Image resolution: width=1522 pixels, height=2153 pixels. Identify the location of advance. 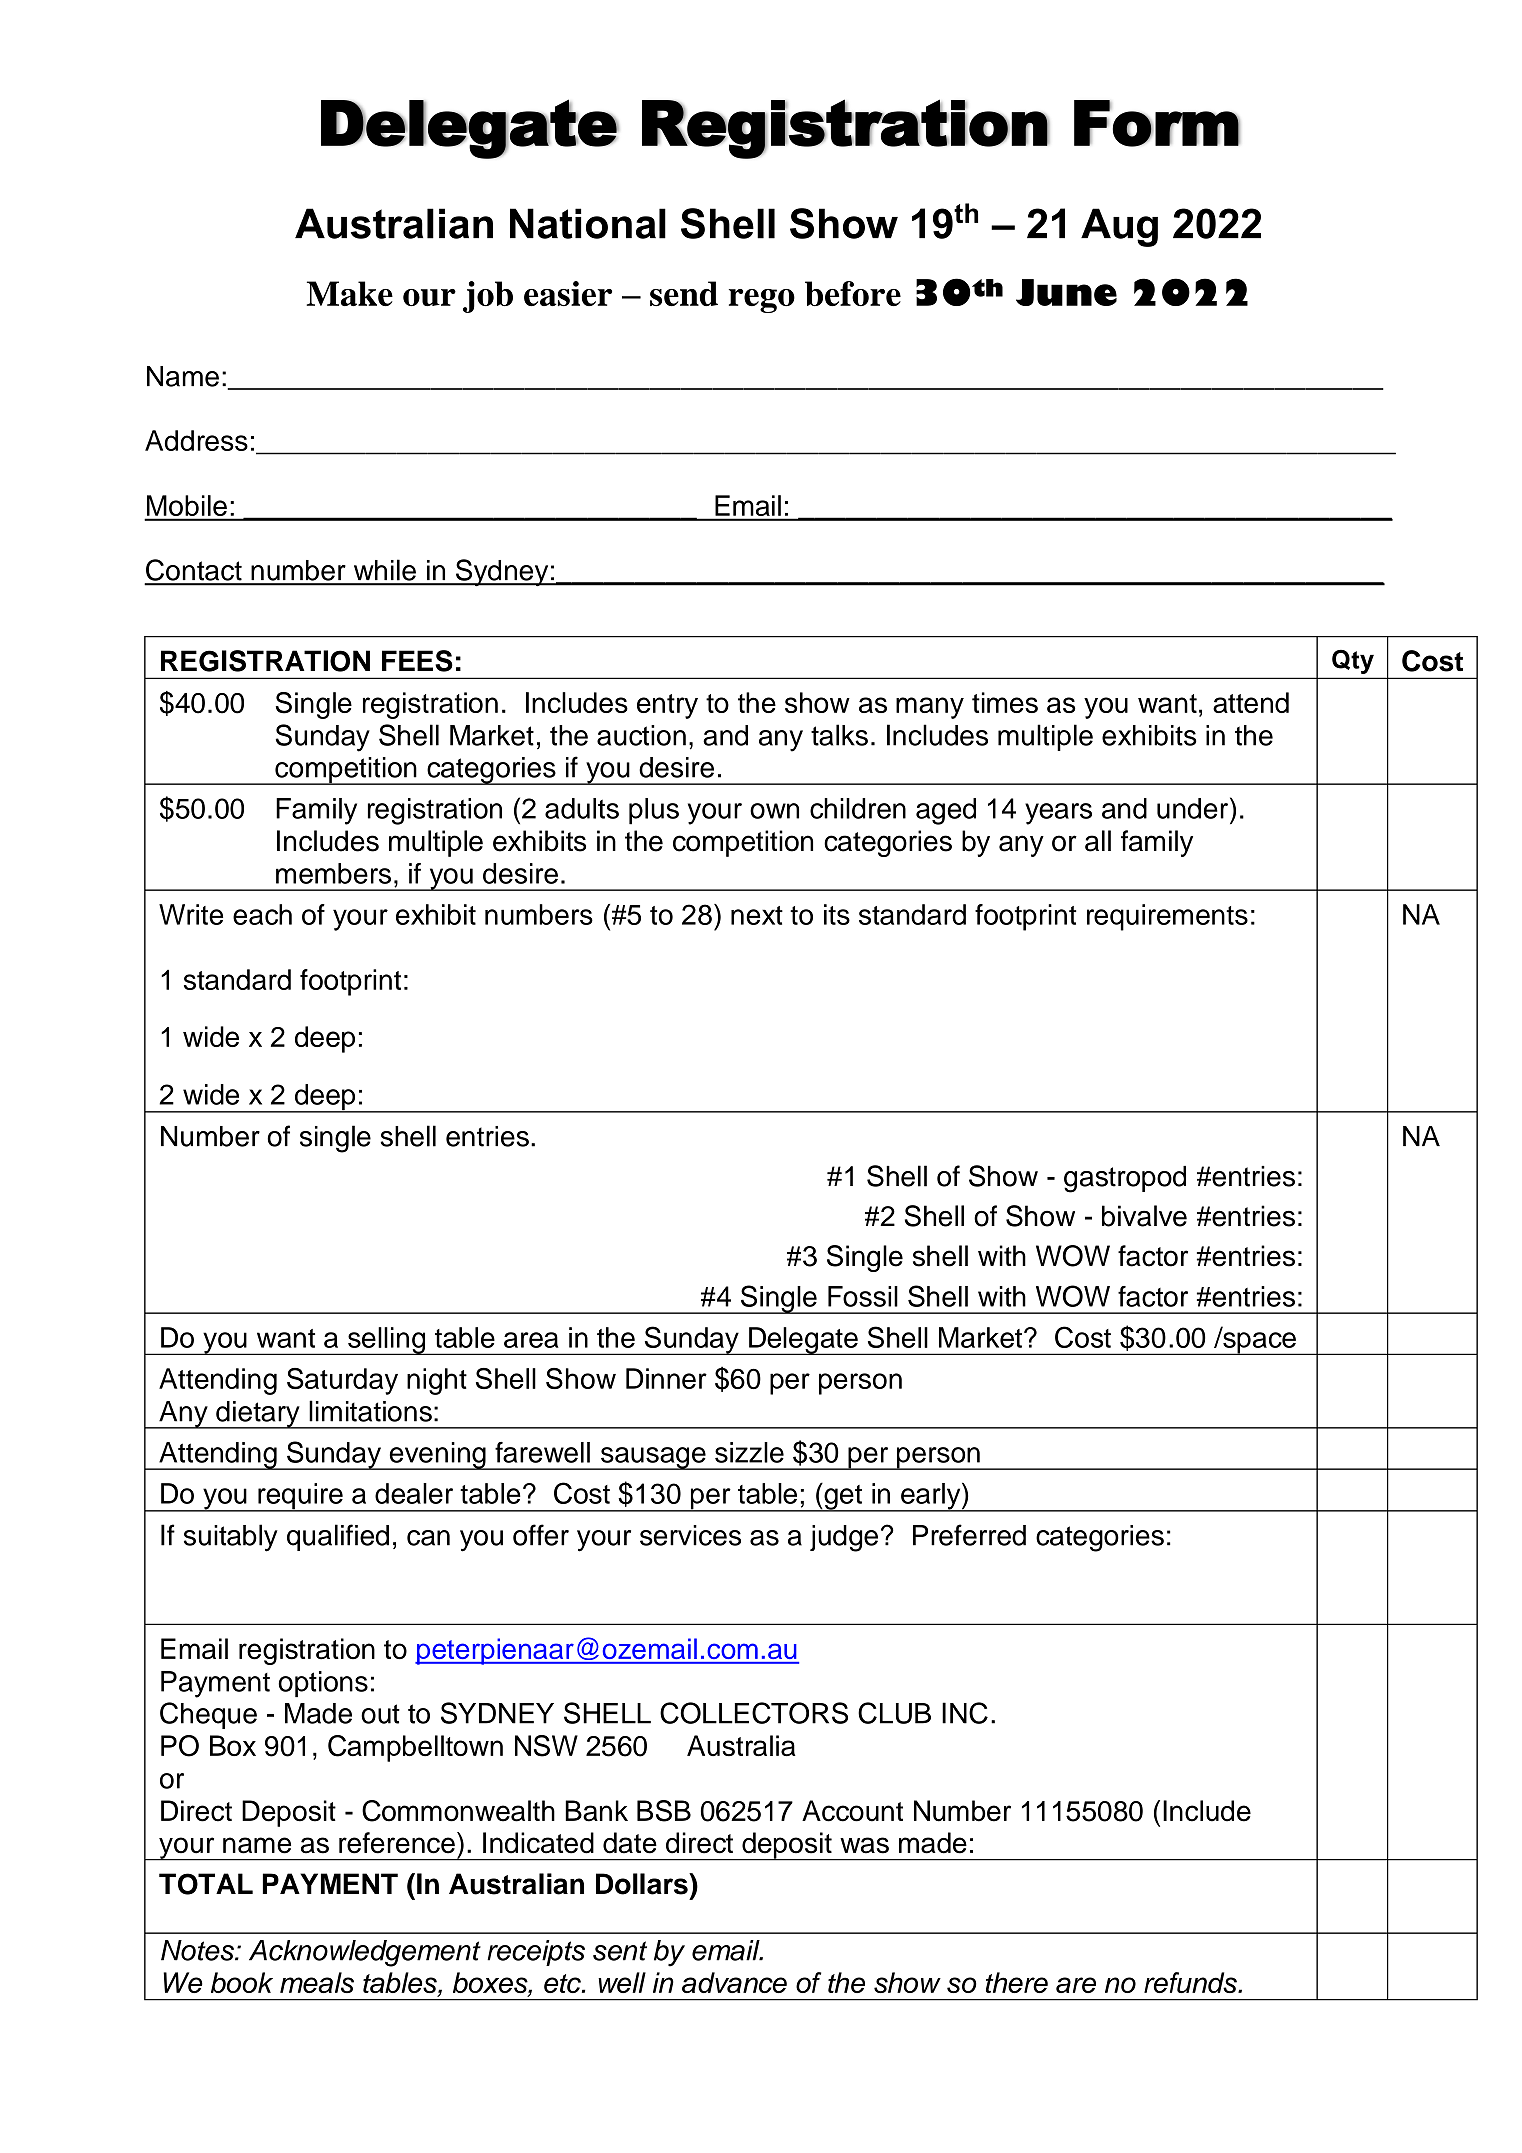
(734, 1982).
